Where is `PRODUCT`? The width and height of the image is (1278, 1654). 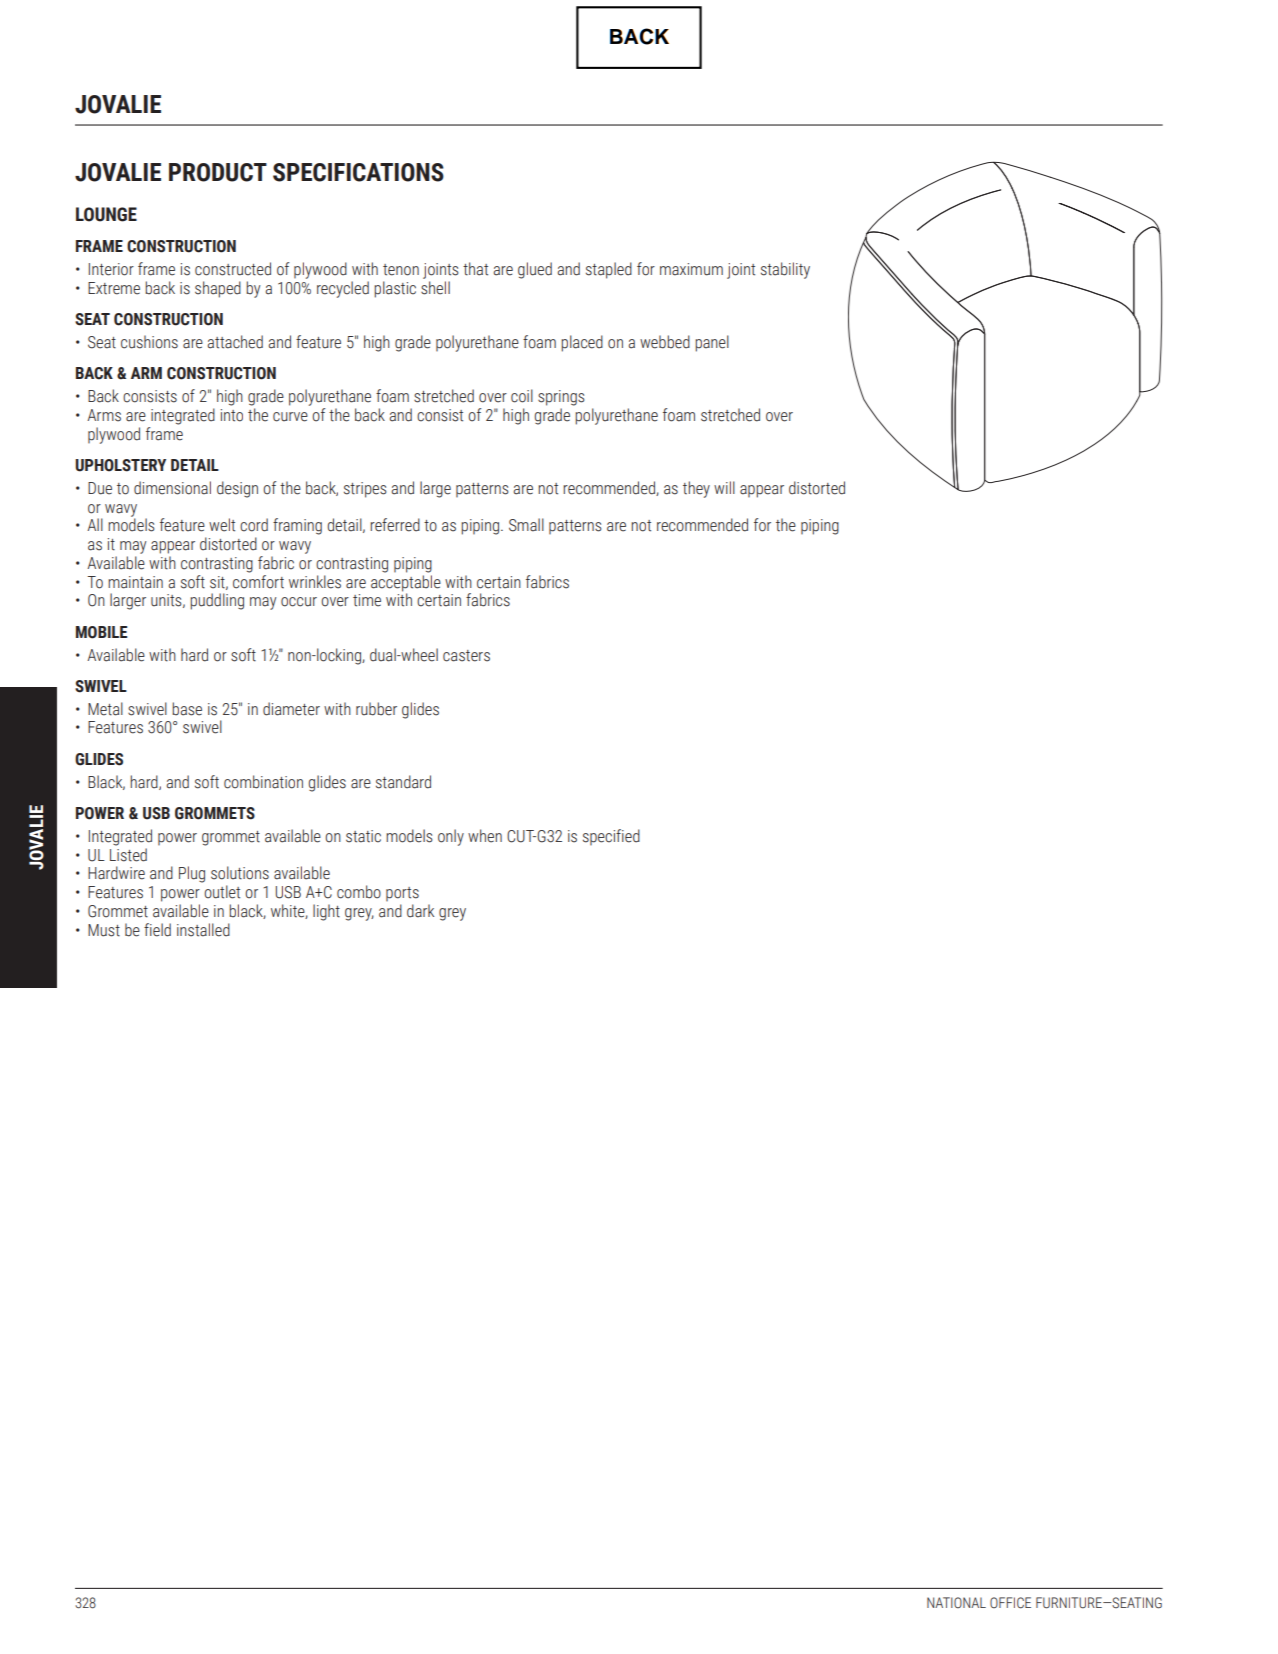
PRODUCT is located at coordinates (218, 172).
